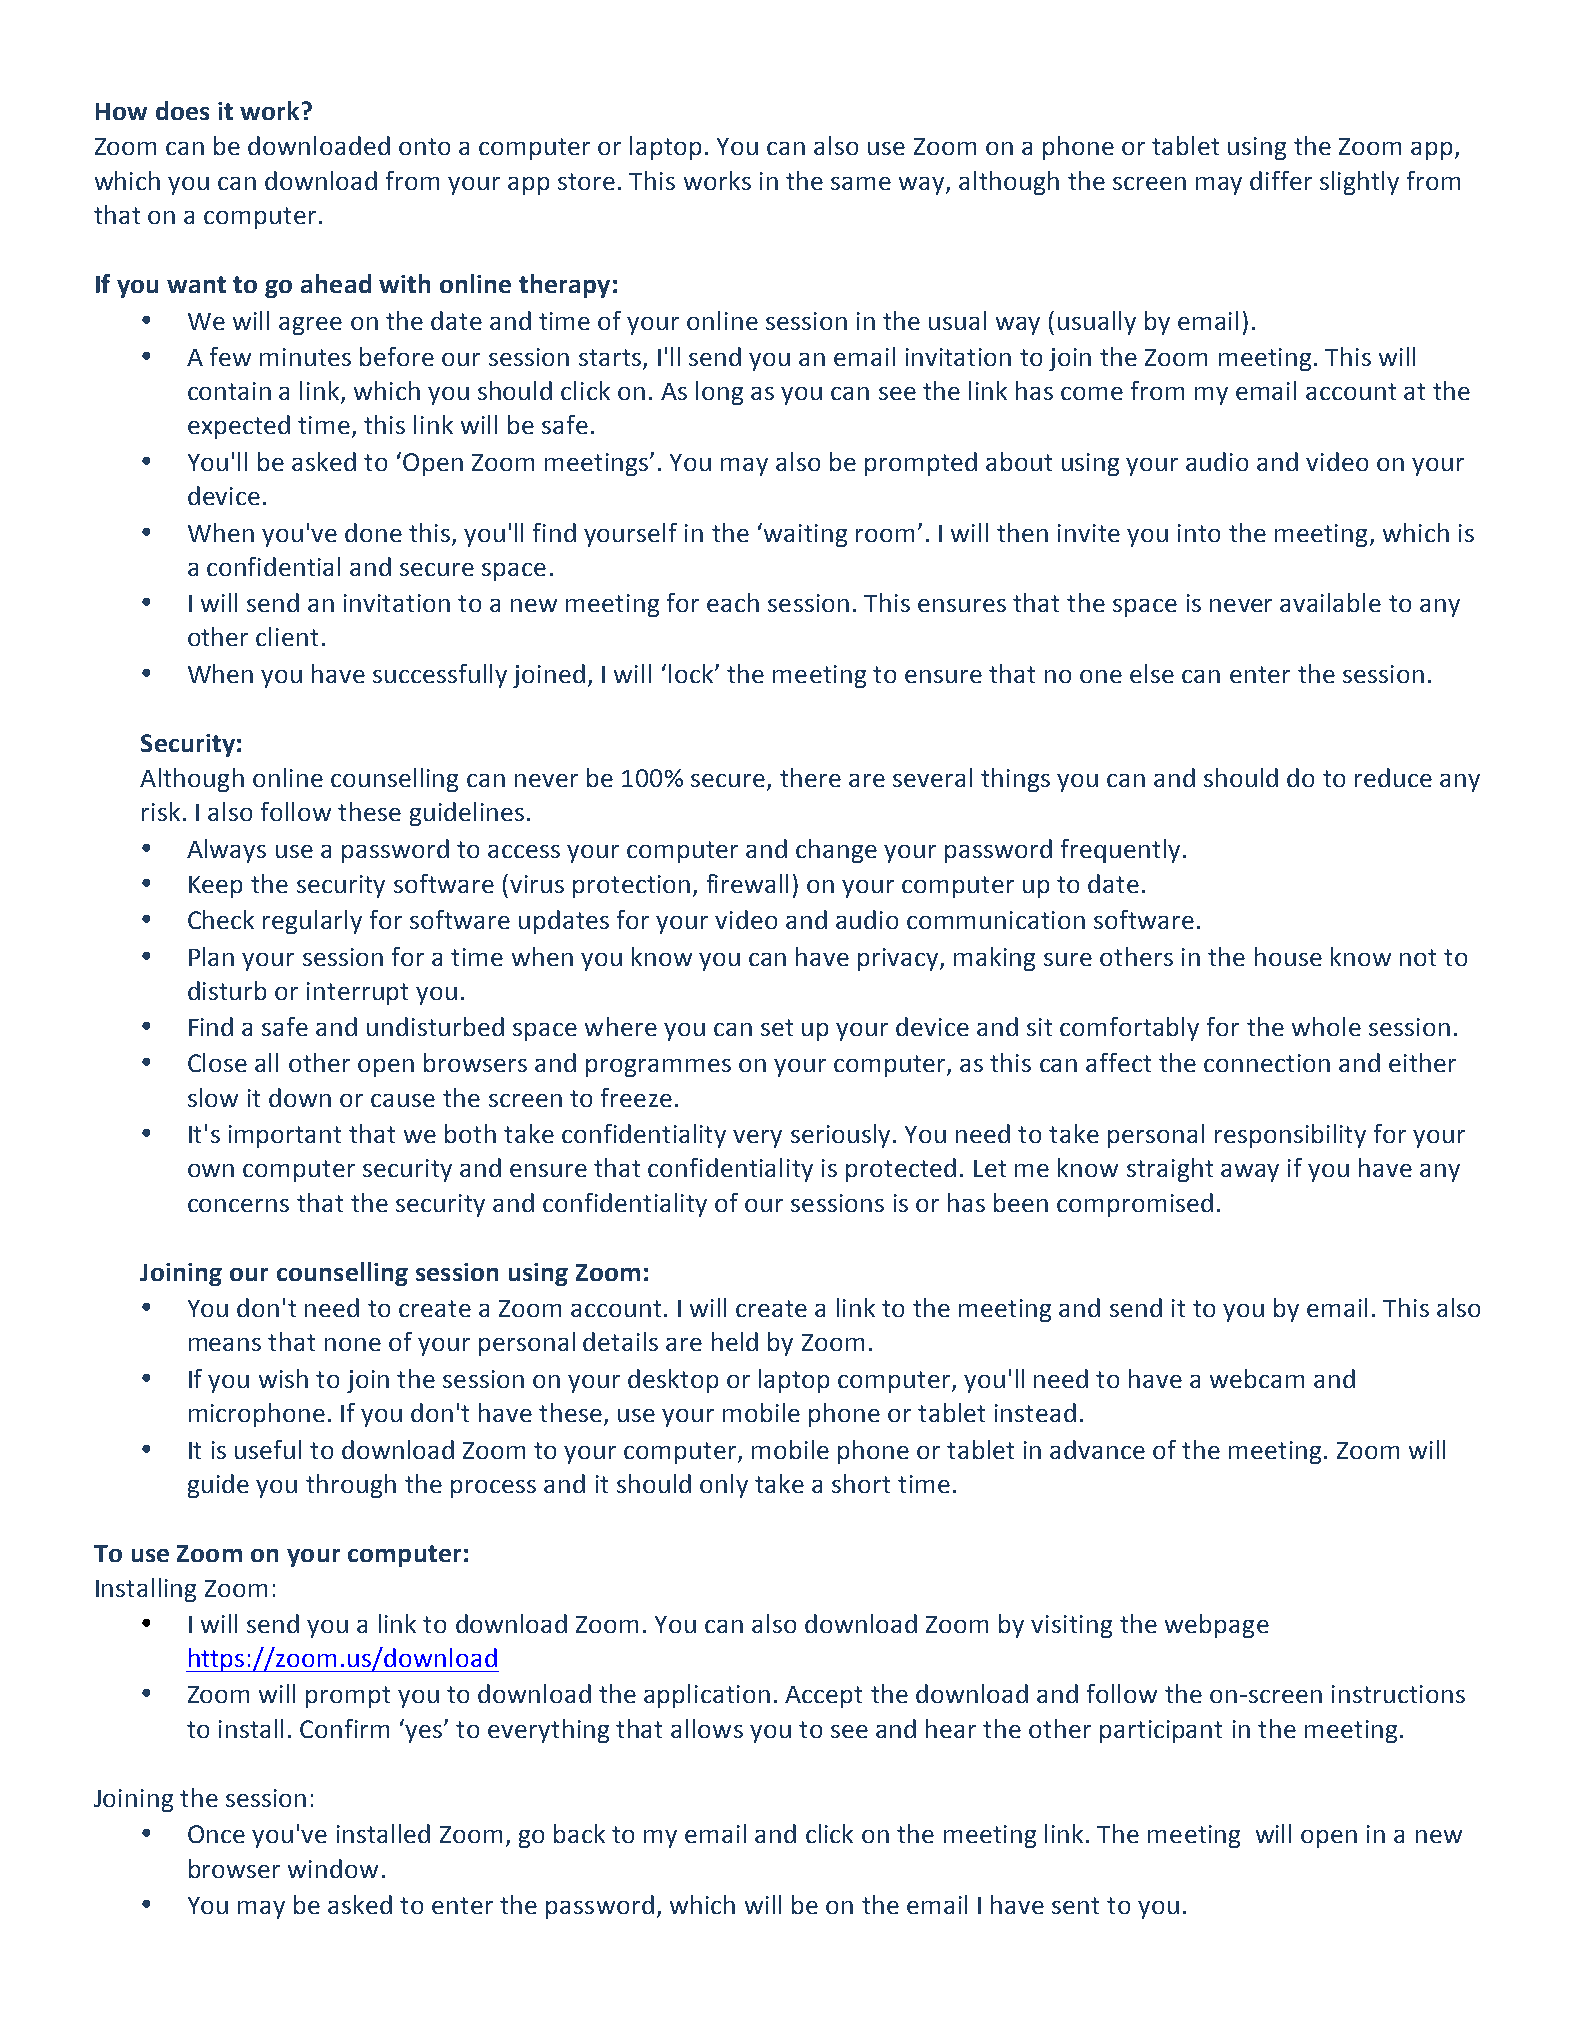 The width and height of the screenshot is (1576, 2039). Describe the element at coordinates (333, 1868) in the screenshot. I see `window` at that location.
